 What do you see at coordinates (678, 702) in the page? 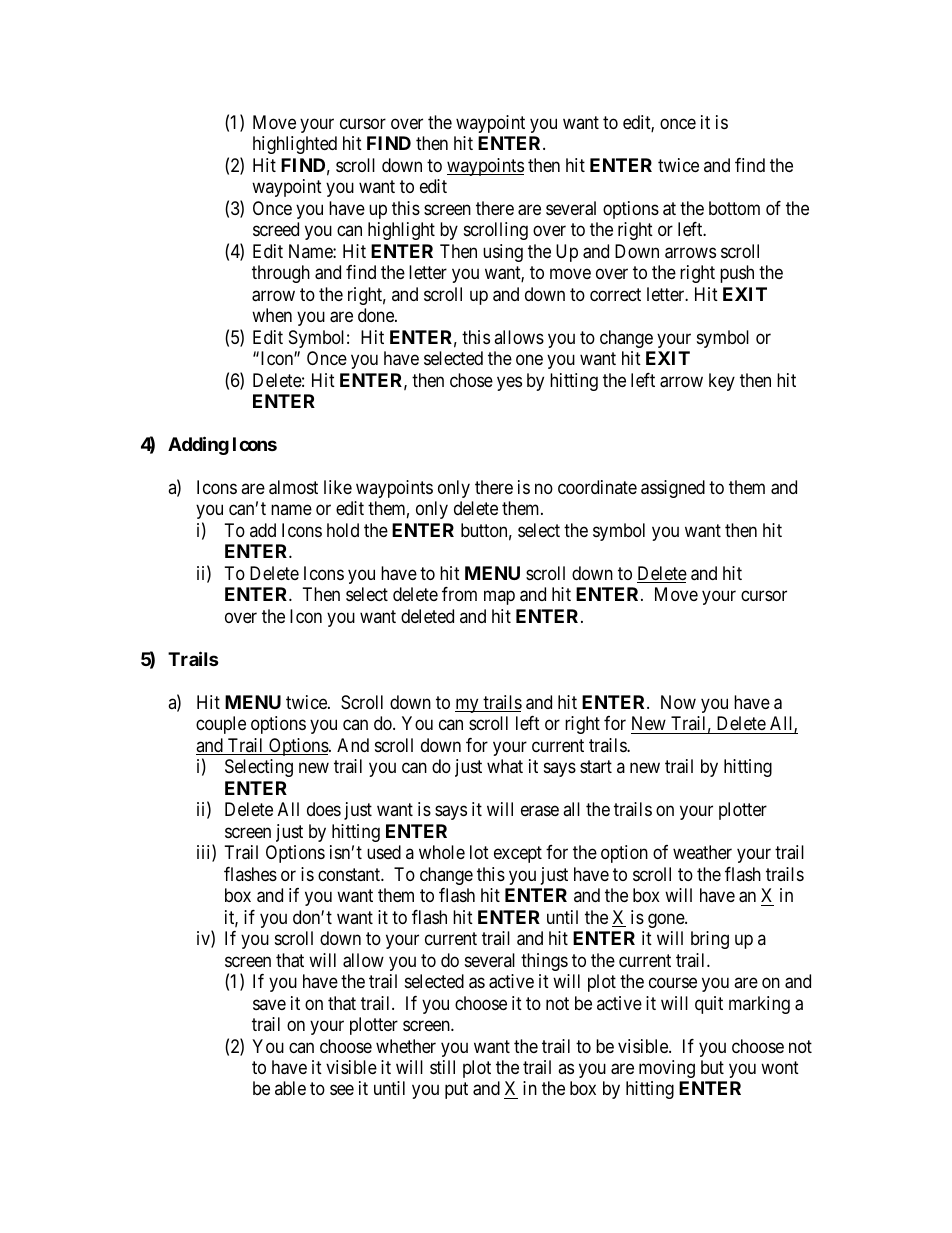
I see `Now` at bounding box center [678, 702].
